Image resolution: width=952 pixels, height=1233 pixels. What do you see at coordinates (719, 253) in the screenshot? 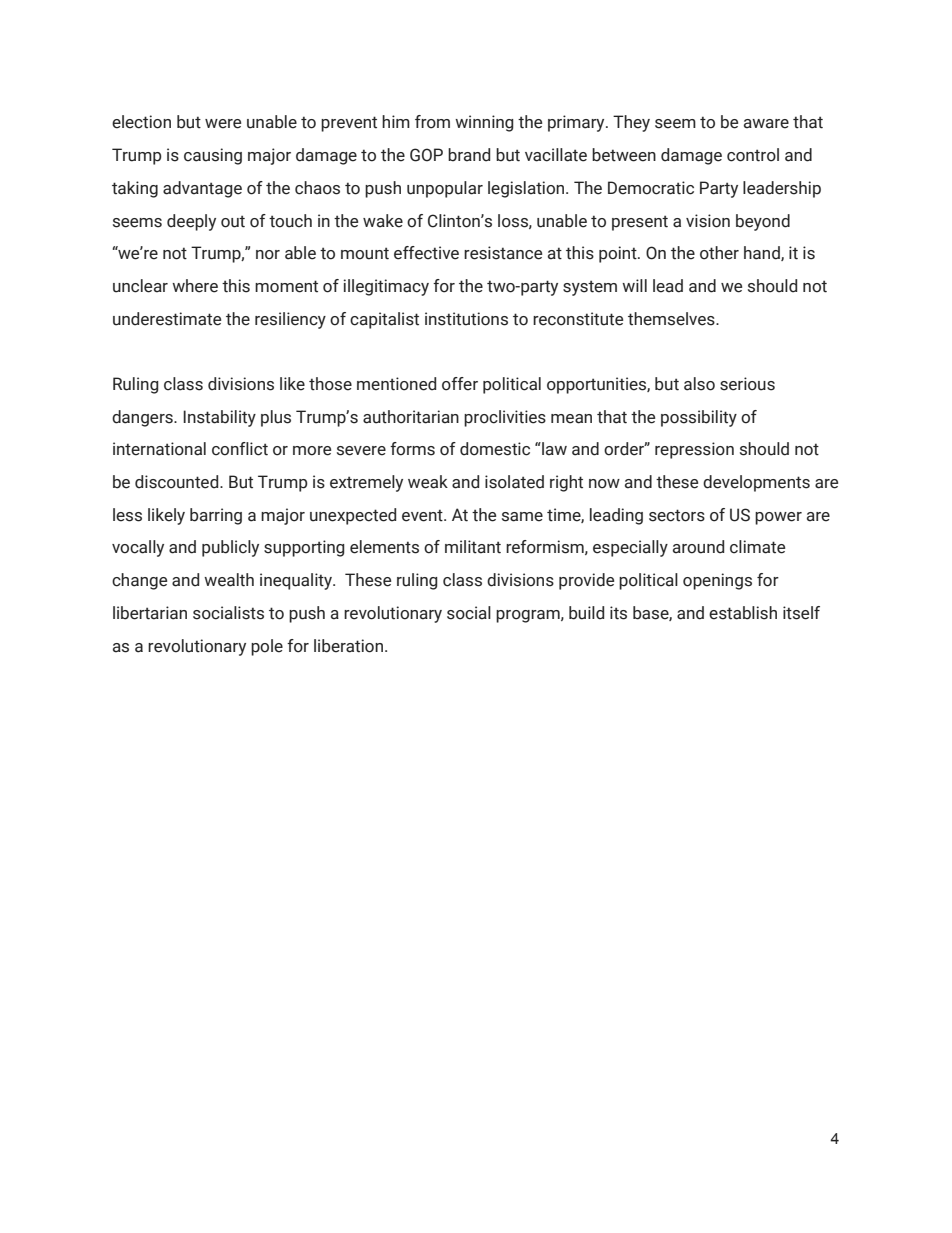
I see `other` at bounding box center [719, 253].
